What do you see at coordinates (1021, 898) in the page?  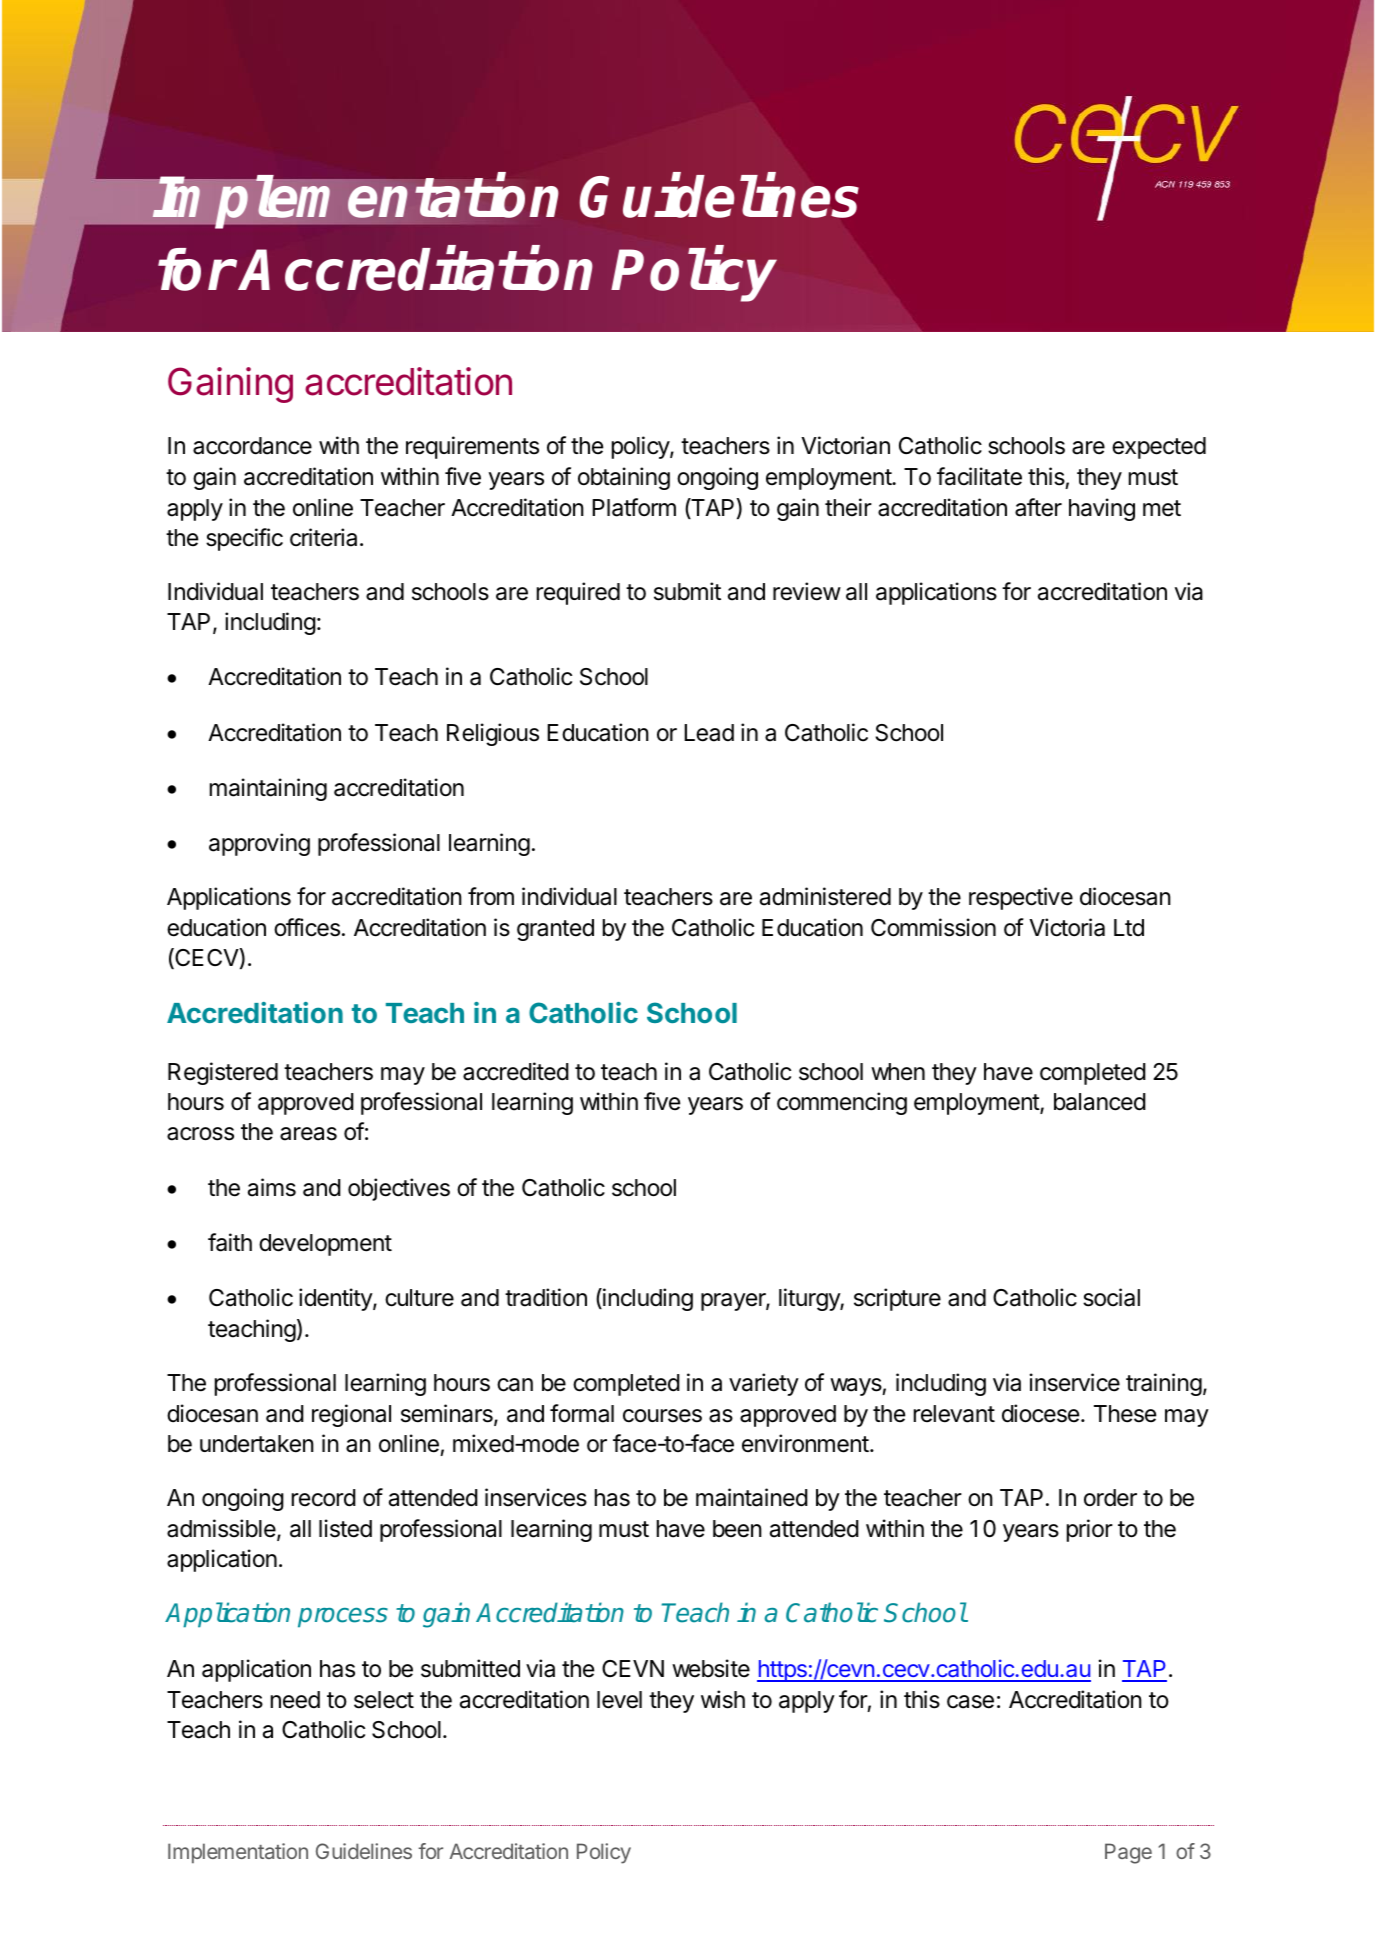 I see `respective` at bounding box center [1021, 898].
